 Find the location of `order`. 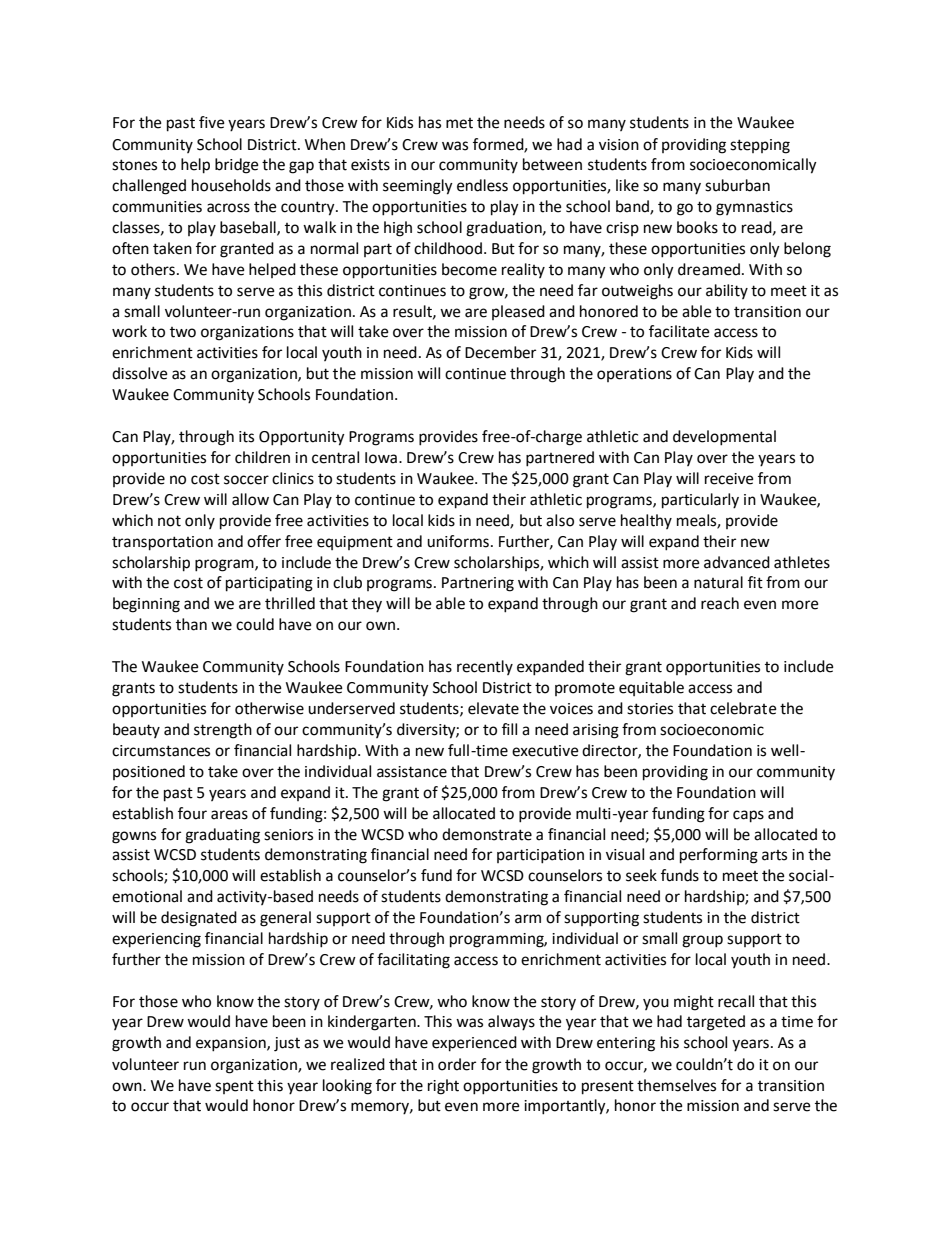

order is located at coordinates (457, 1064).
